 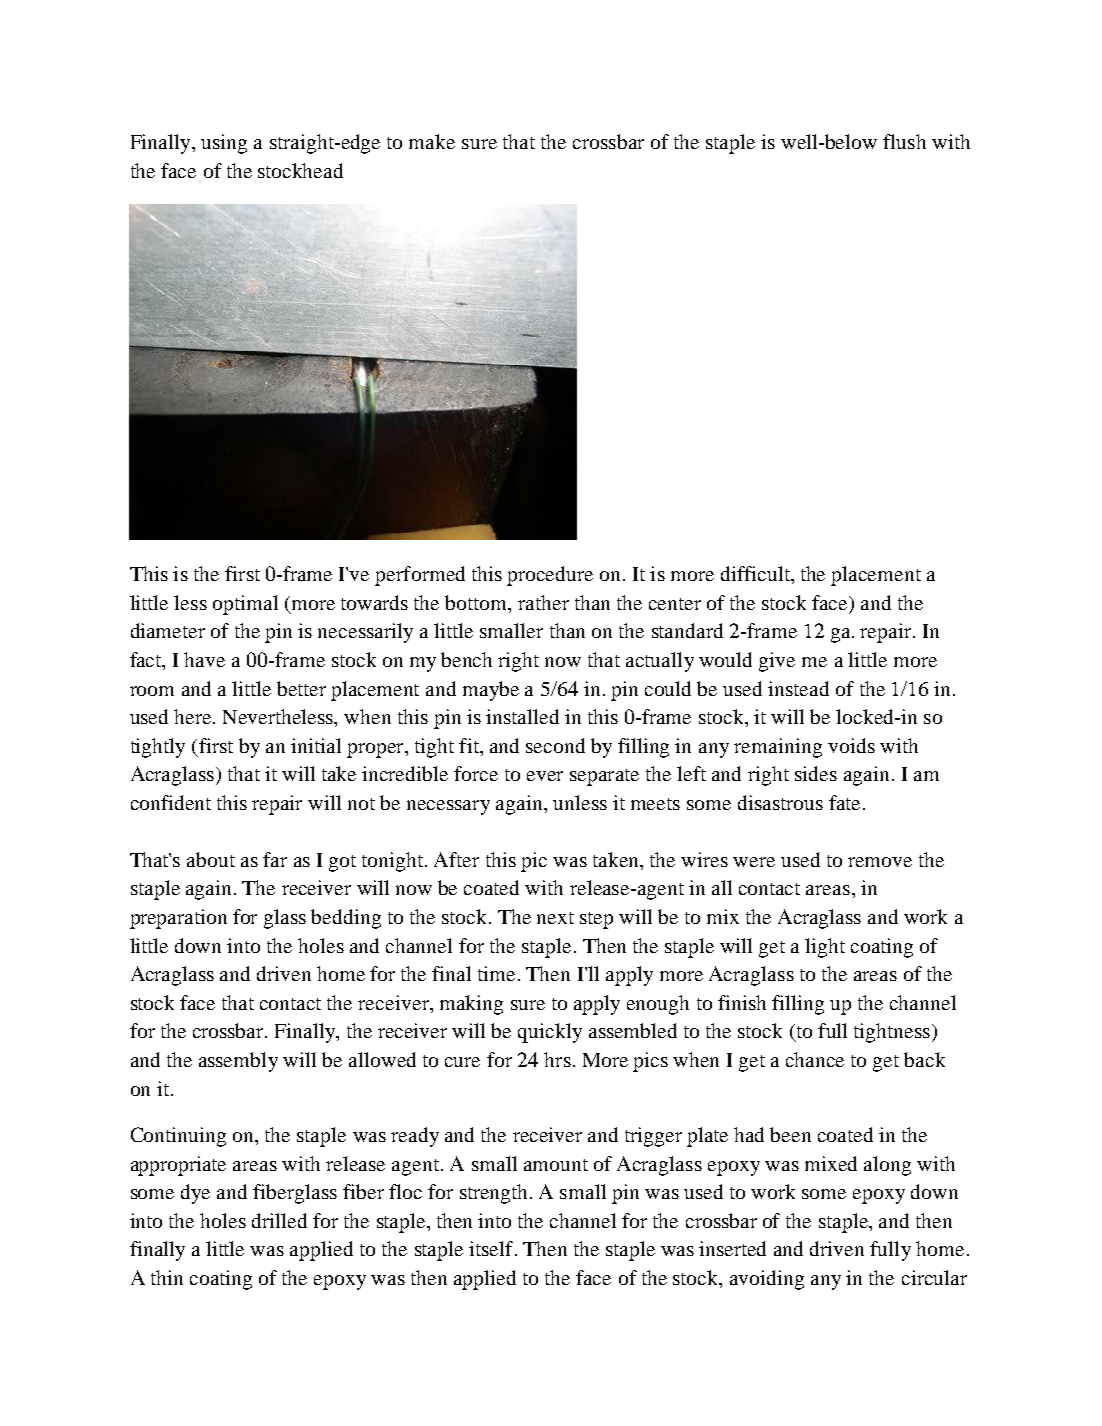 I want to click on make, so click(x=432, y=141).
